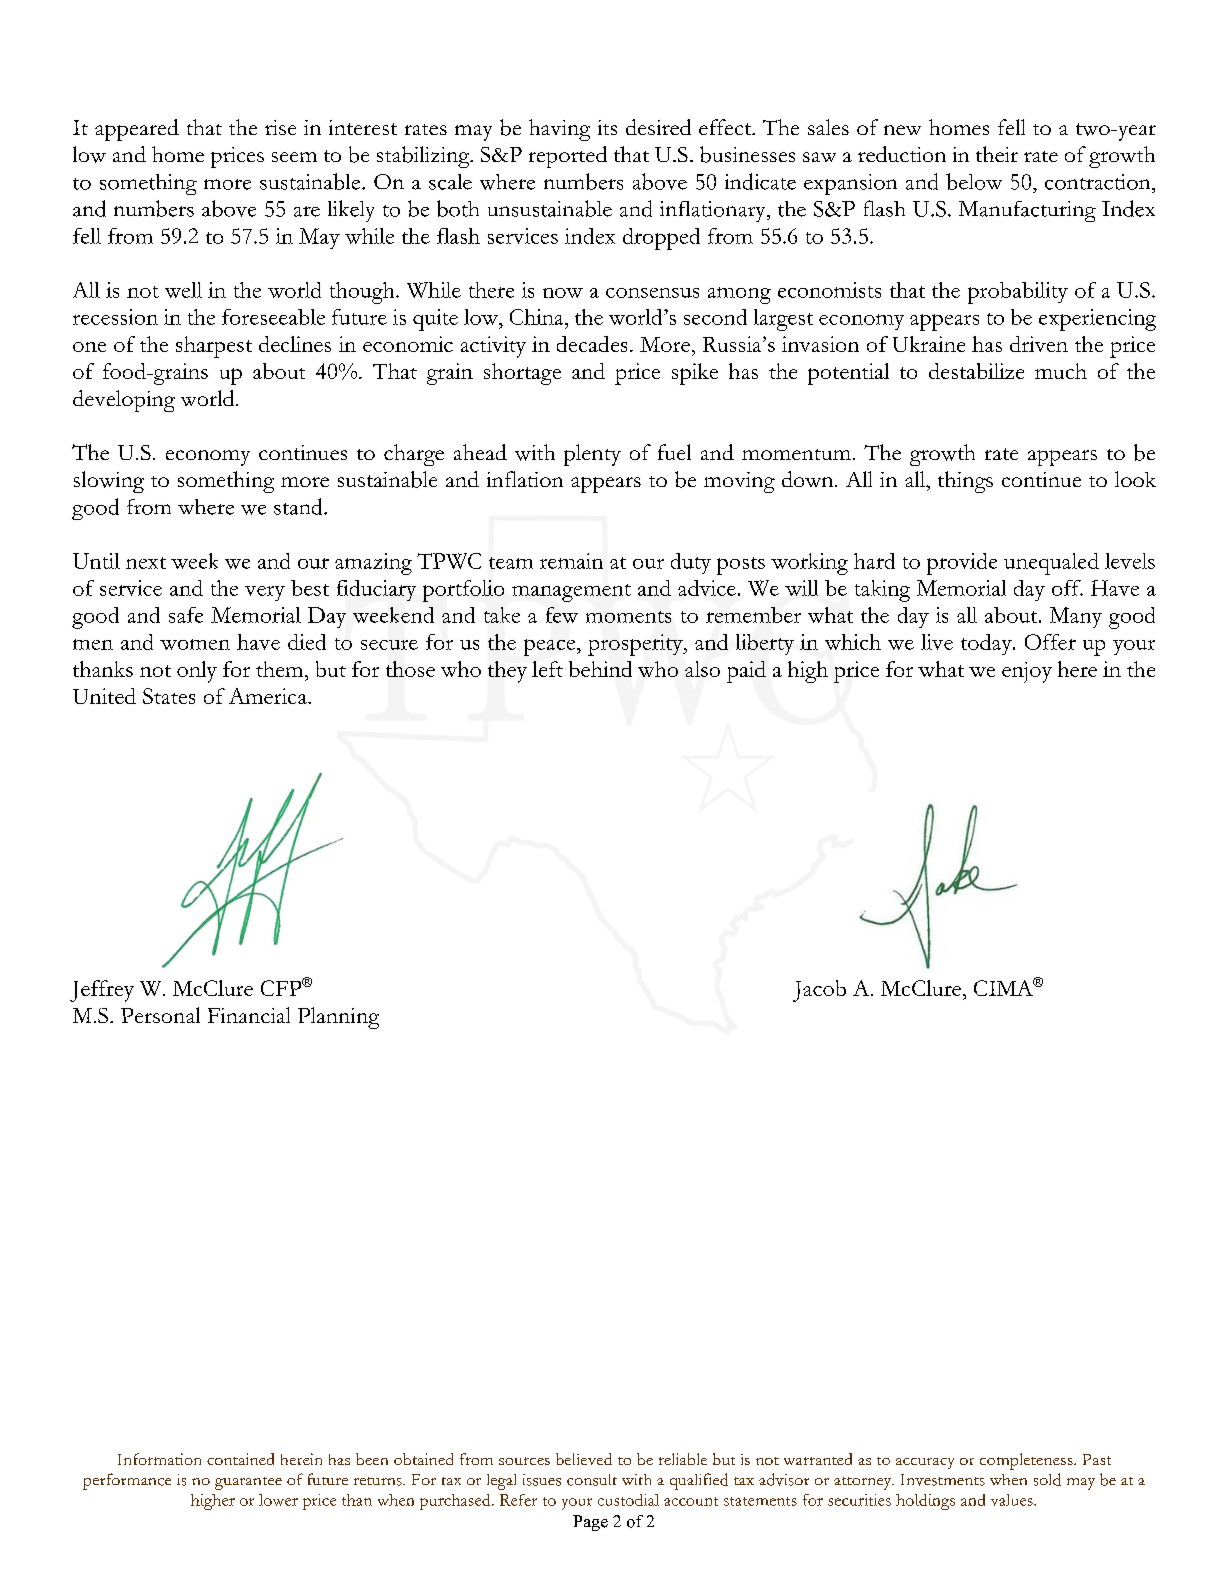 This screenshot has width=1228, height=1589. Describe the element at coordinates (819, 991) in the screenshot. I see `Jacob` at that location.
